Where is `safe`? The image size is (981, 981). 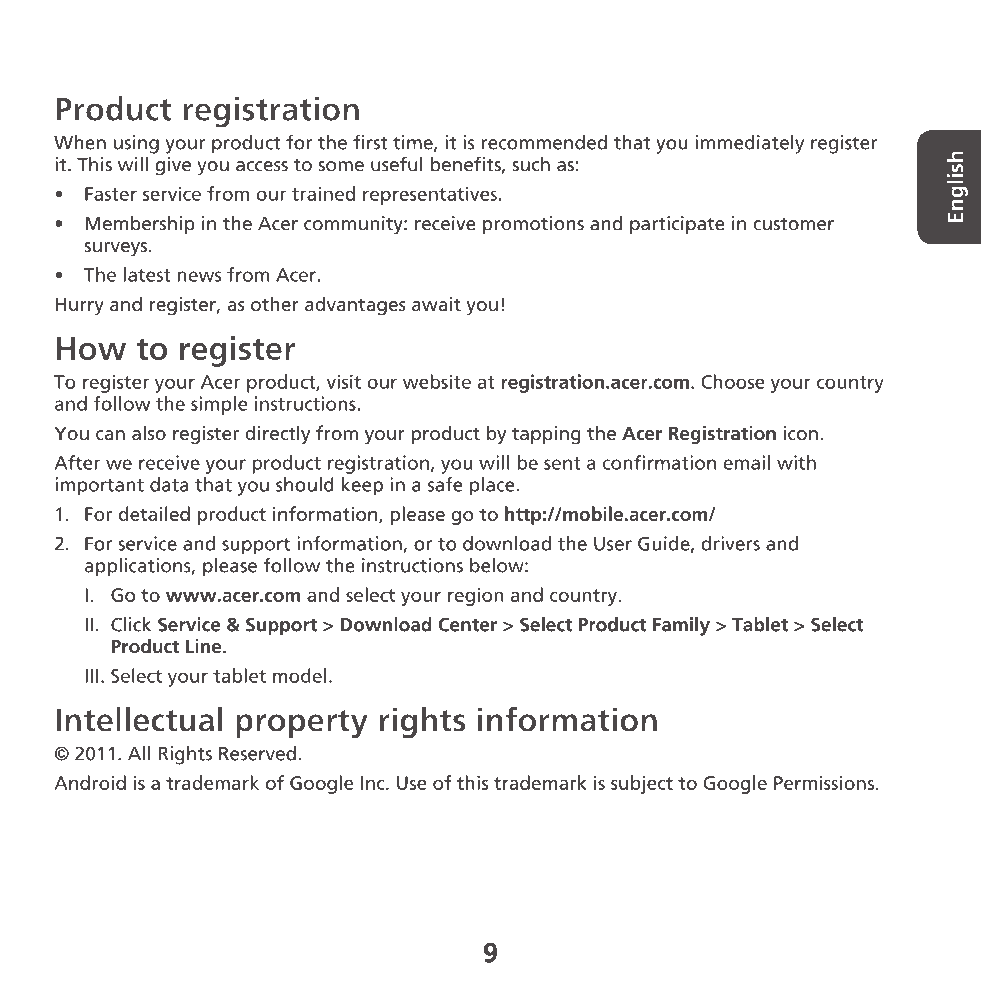 safe is located at coordinates (445, 484).
